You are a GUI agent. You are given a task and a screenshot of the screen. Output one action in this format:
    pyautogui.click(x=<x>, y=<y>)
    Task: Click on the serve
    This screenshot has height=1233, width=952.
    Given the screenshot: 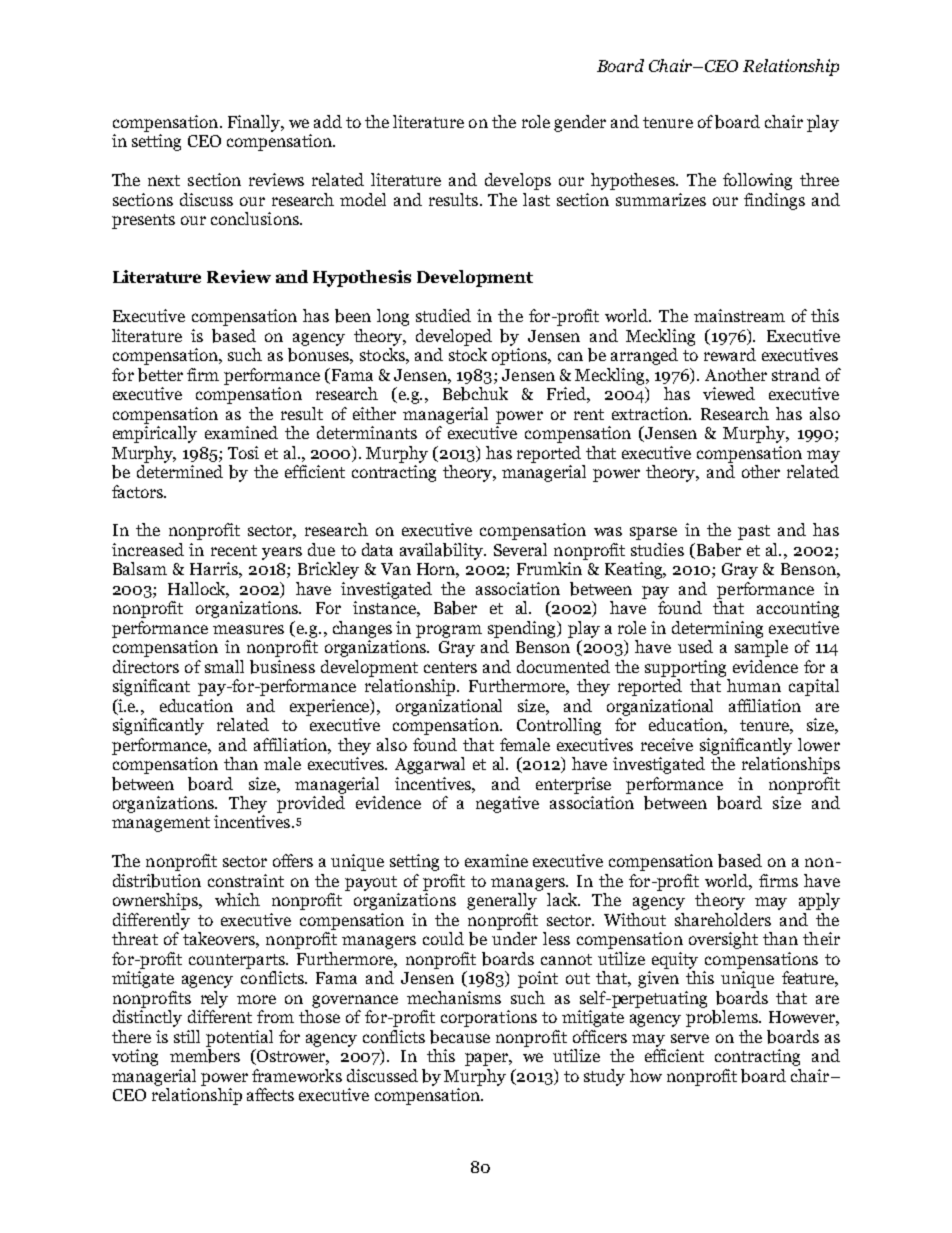 What is the action you would take?
    pyautogui.click(x=690, y=1038)
